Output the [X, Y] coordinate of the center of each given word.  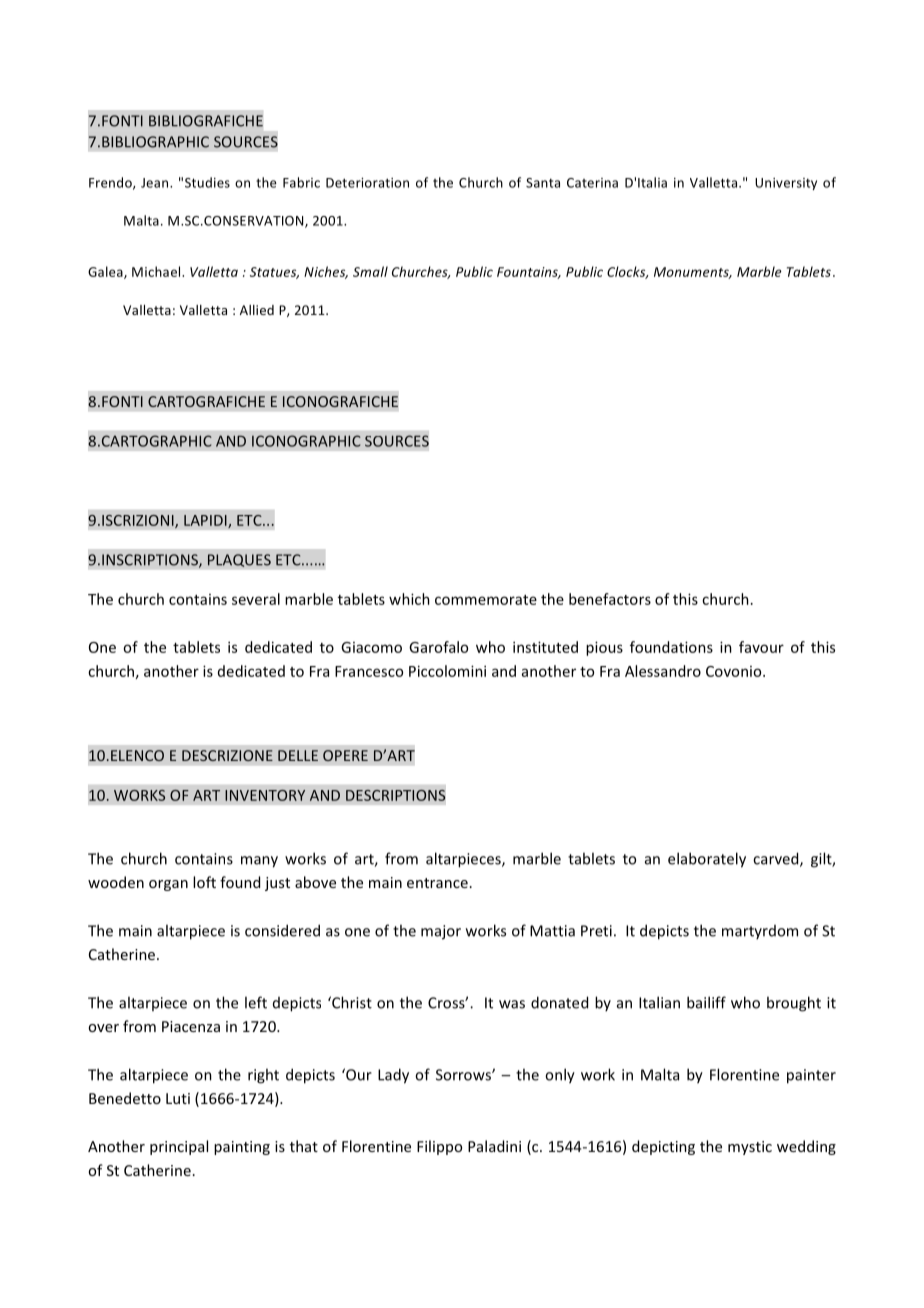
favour [761, 647]
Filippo [439, 1147]
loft [204, 882]
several [256, 599]
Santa [543, 183]
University [786, 184]
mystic [750, 1148]
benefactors [610, 599]
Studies [207, 182]
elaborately [707, 860]
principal [179, 1147]
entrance [437, 883]
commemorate [486, 600]
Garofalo [438, 647]
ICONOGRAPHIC [306, 441]
